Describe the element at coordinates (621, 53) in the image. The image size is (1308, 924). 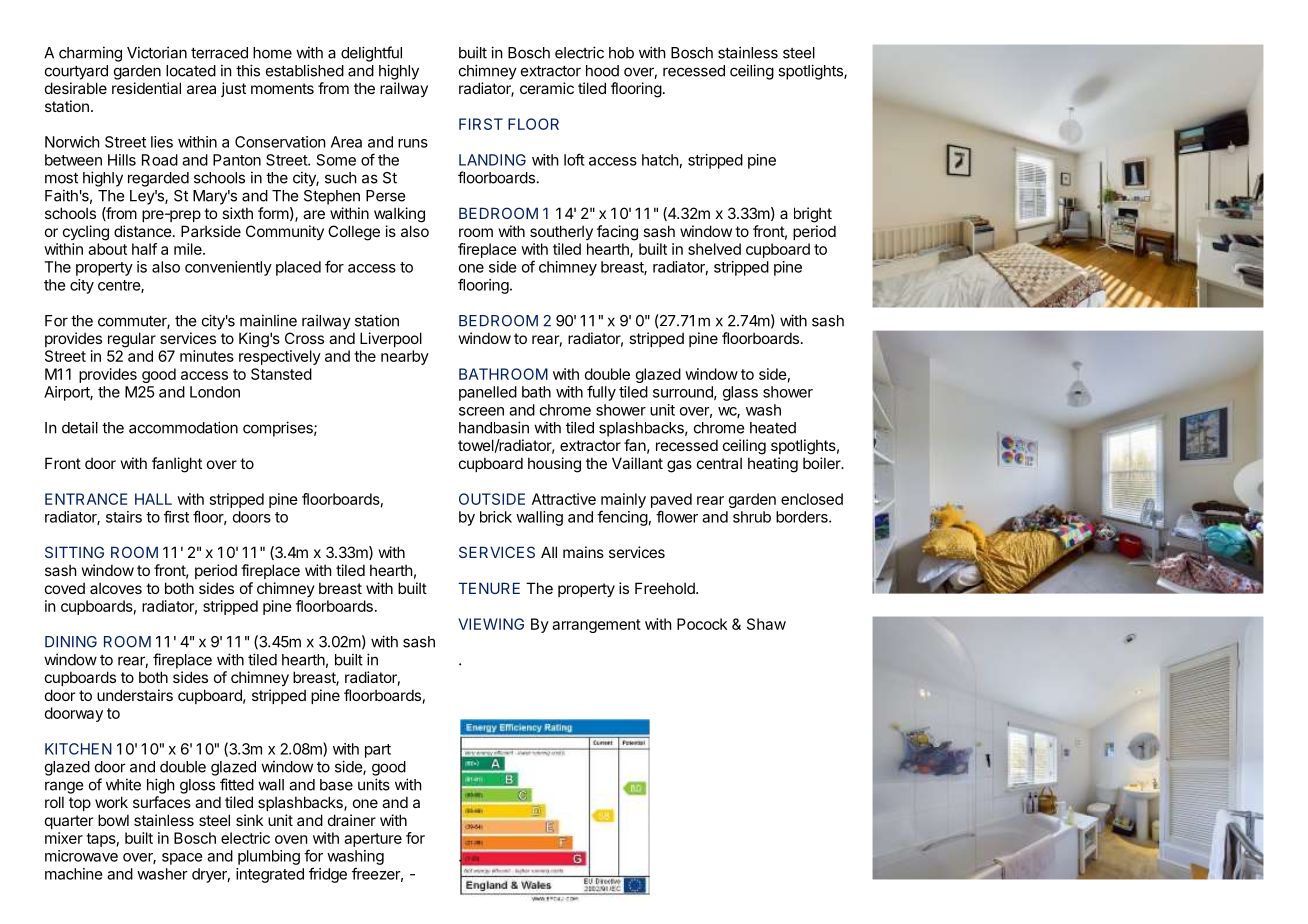
I see `hob` at that location.
